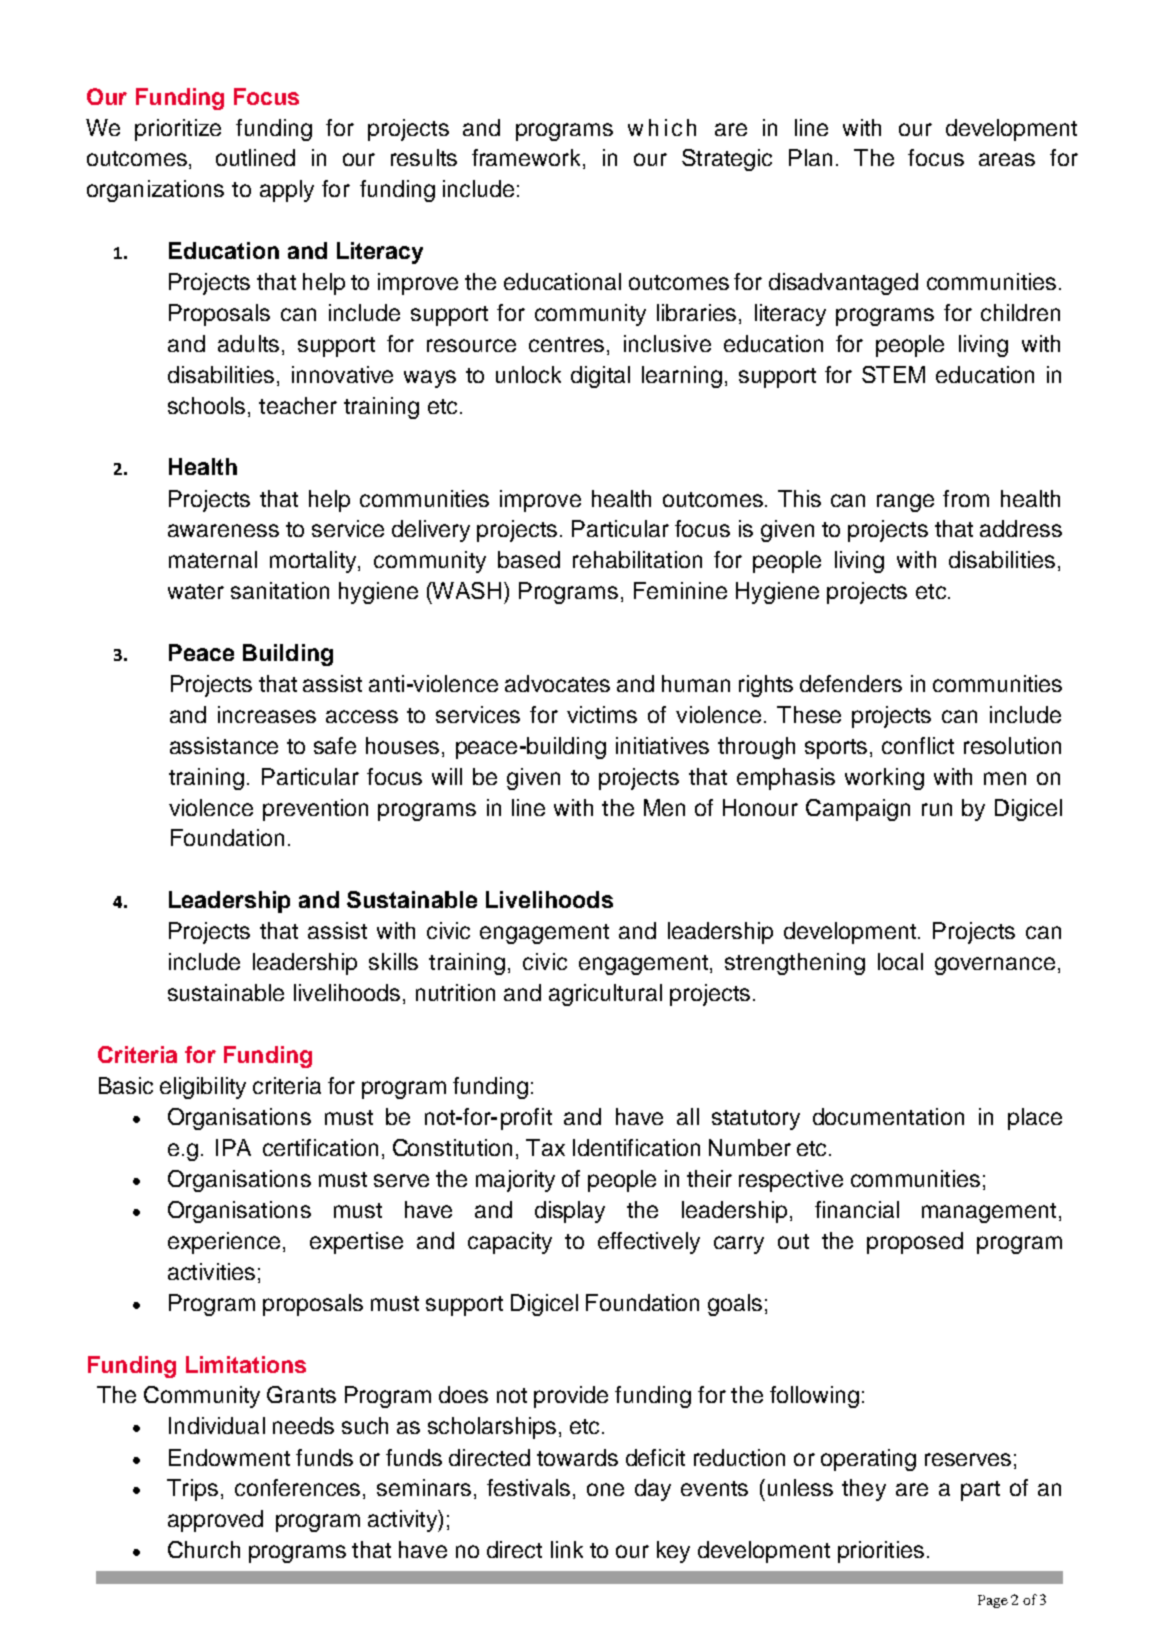 The image size is (1160, 1640). Describe the element at coordinates (545, 1147) in the image. I see `Tax` at that location.
